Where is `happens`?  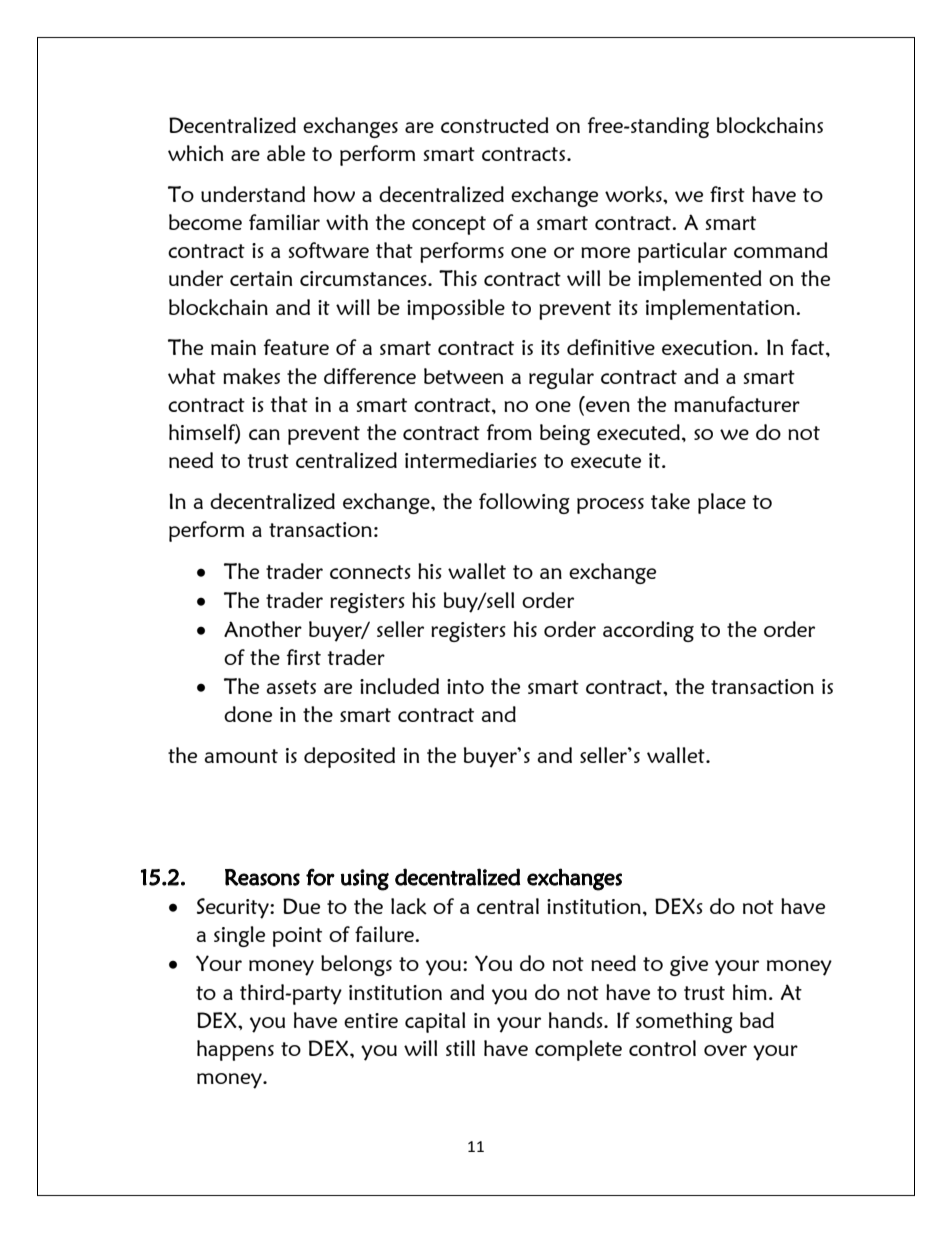
happens is located at coordinates (235, 1050).
